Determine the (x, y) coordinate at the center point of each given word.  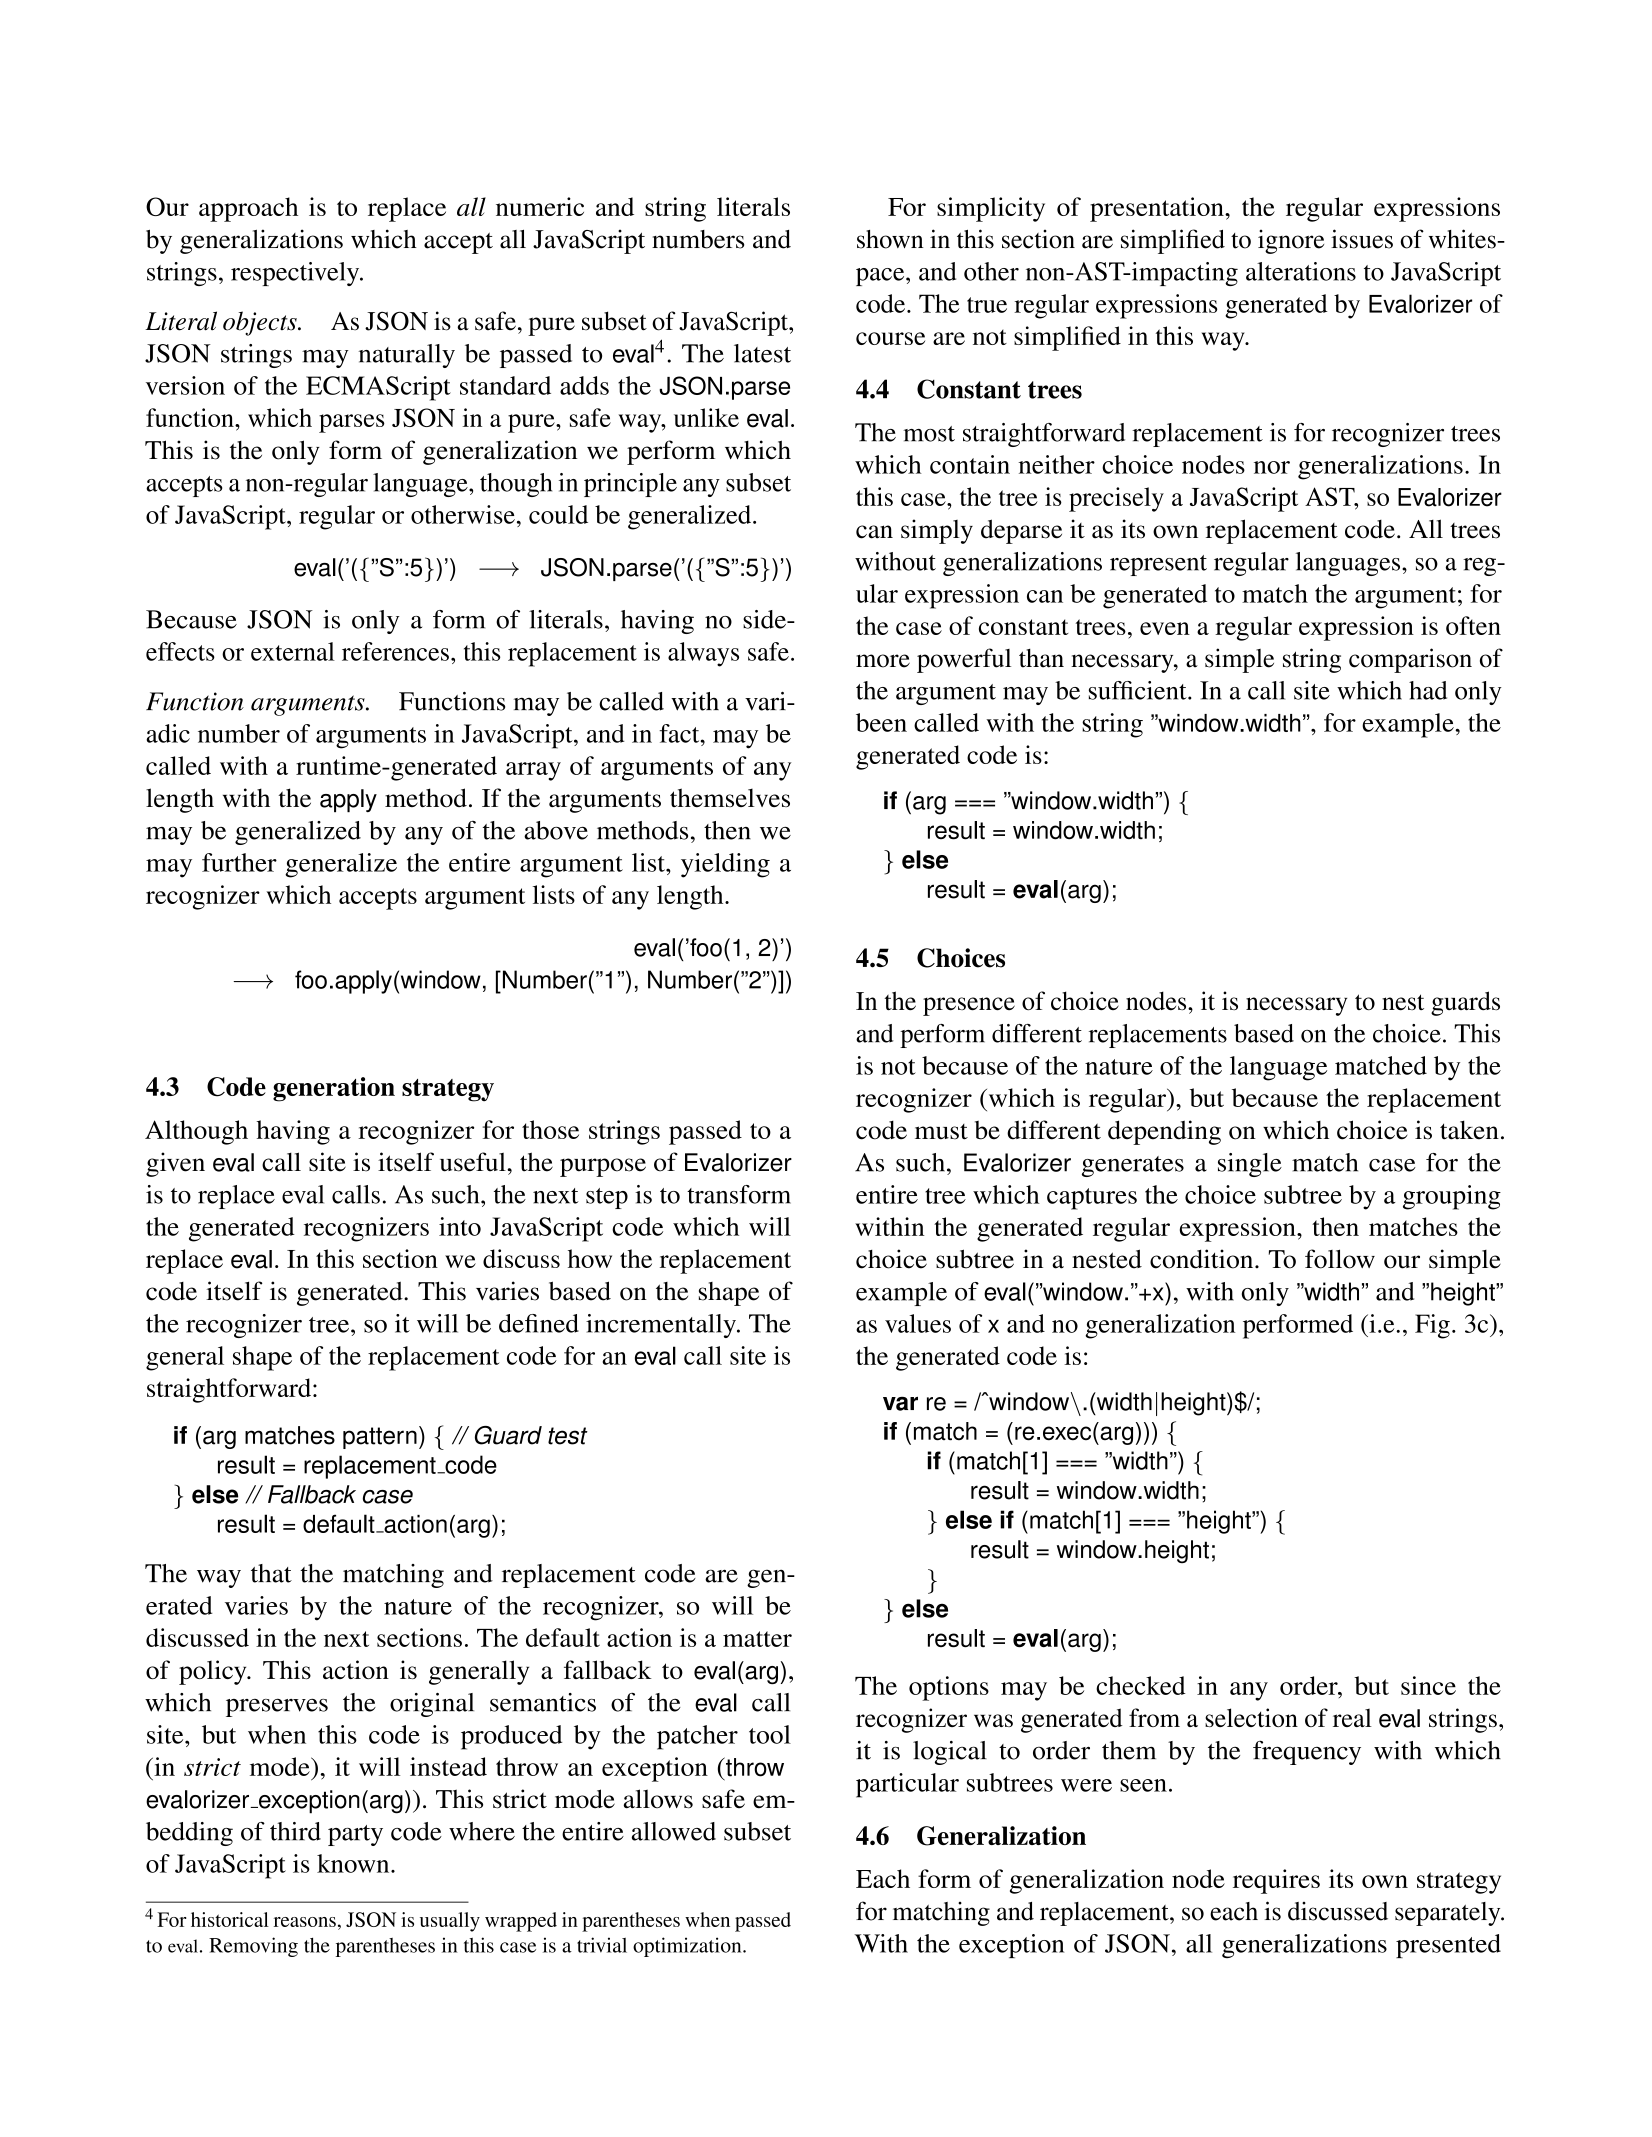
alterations (1301, 271)
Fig (1432, 1326)
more (883, 661)
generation (334, 1089)
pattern (380, 1438)
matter (757, 1639)
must (941, 1132)
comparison (1410, 660)
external (293, 651)
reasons (305, 1922)
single (1250, 1165)
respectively (296, 274)
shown (890, 239)
